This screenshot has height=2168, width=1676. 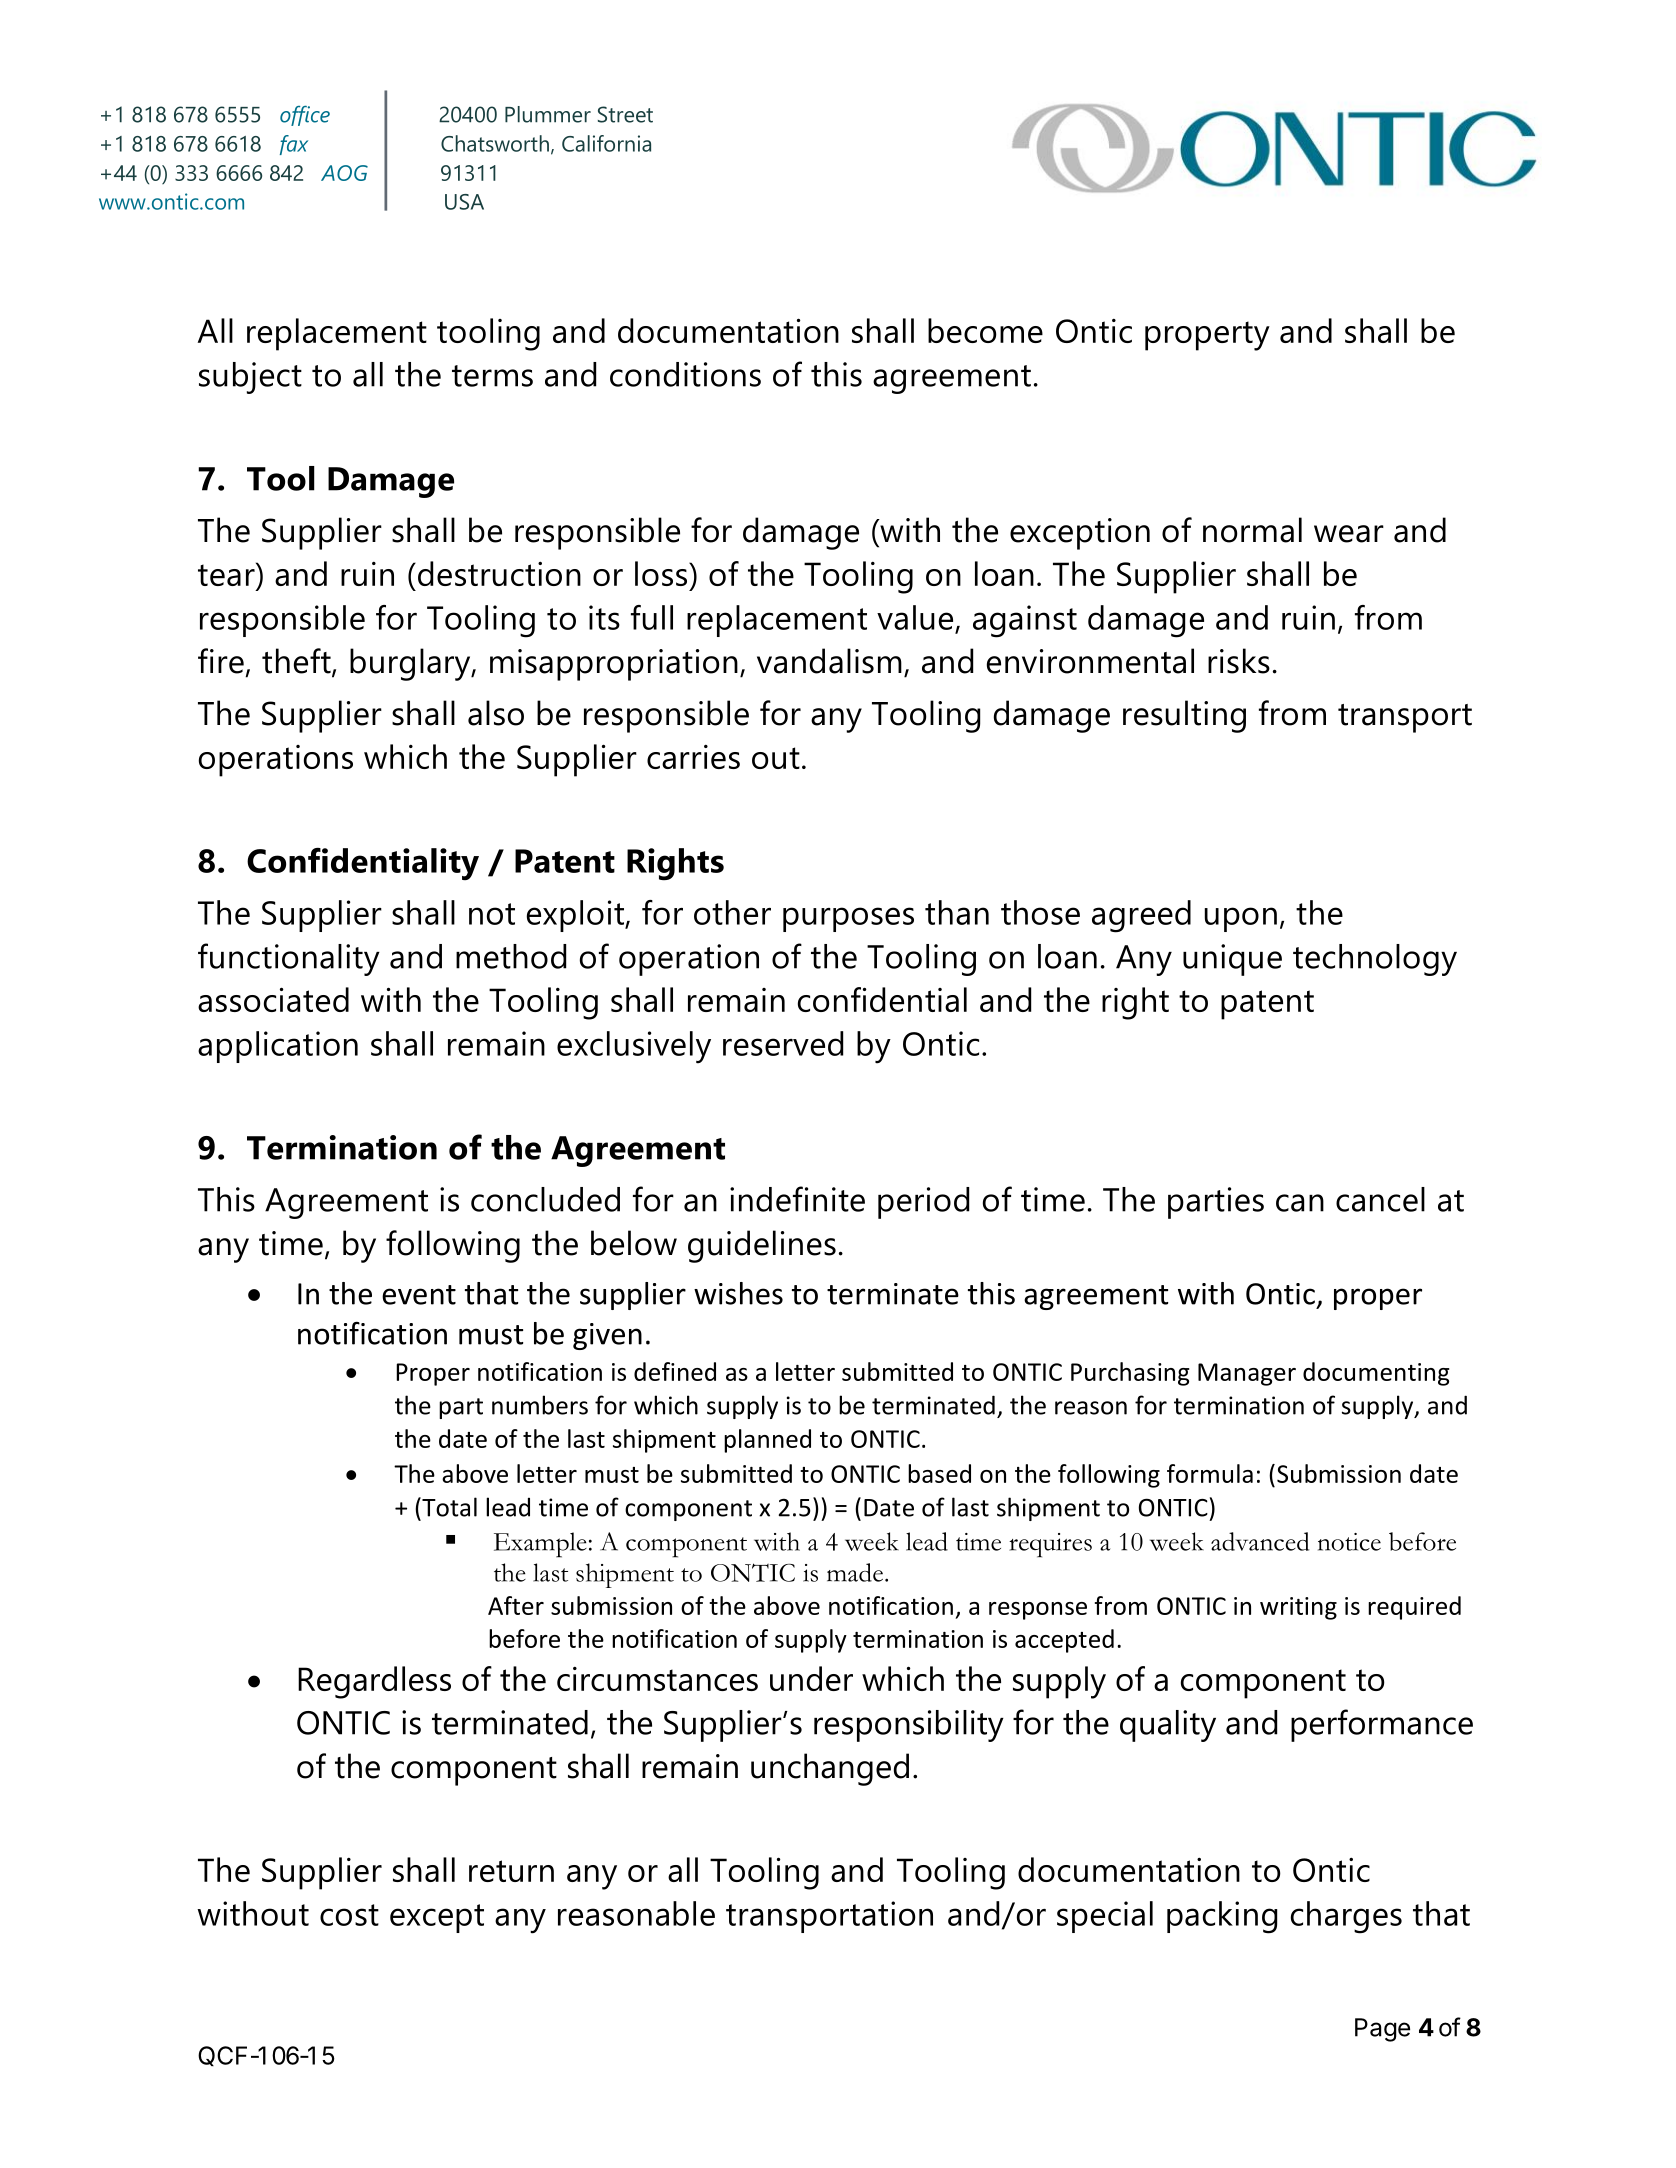 I want to click on AOG, so click(x=344, y=173).
